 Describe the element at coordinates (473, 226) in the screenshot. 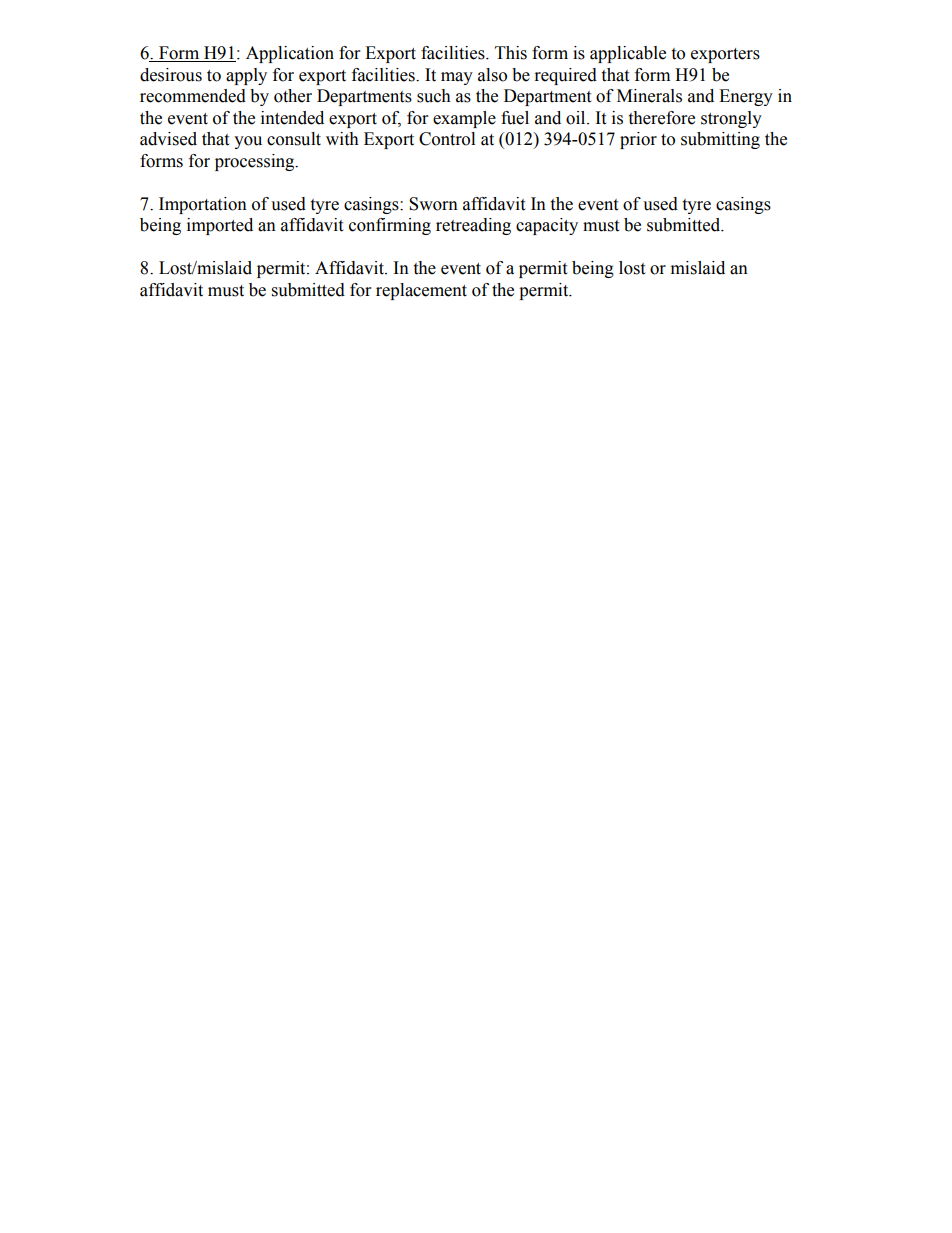

I see `retreading` at that location.
